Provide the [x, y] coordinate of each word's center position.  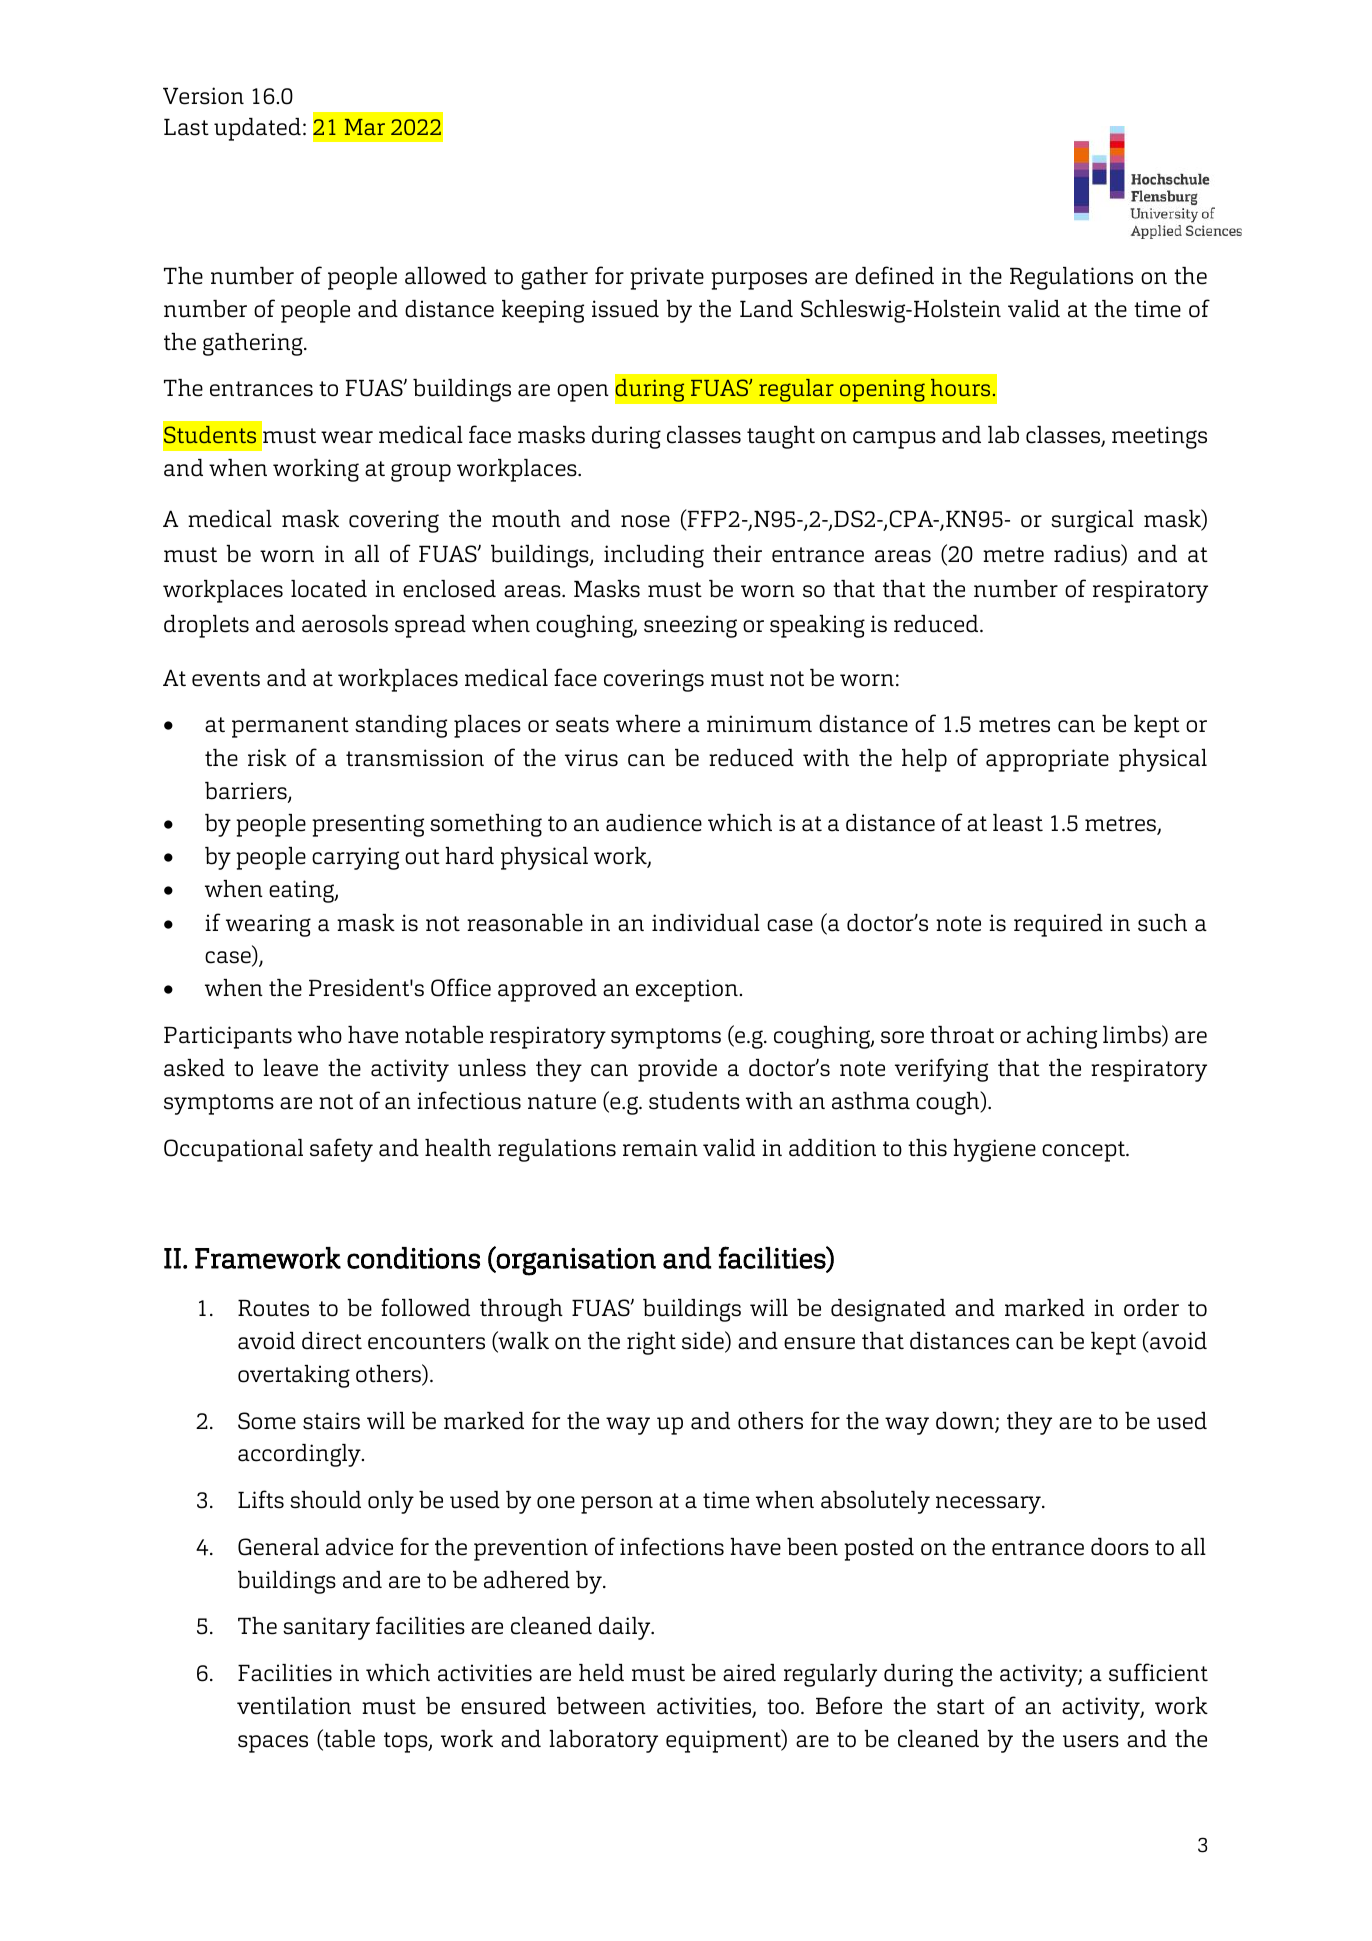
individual [706, 923]
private [667, 278]
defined [894, 275]
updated [257, 129]
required [1058, 925]
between [601, 1706]
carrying [355, 858]
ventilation [294, 1706]
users [1091, 1741]
